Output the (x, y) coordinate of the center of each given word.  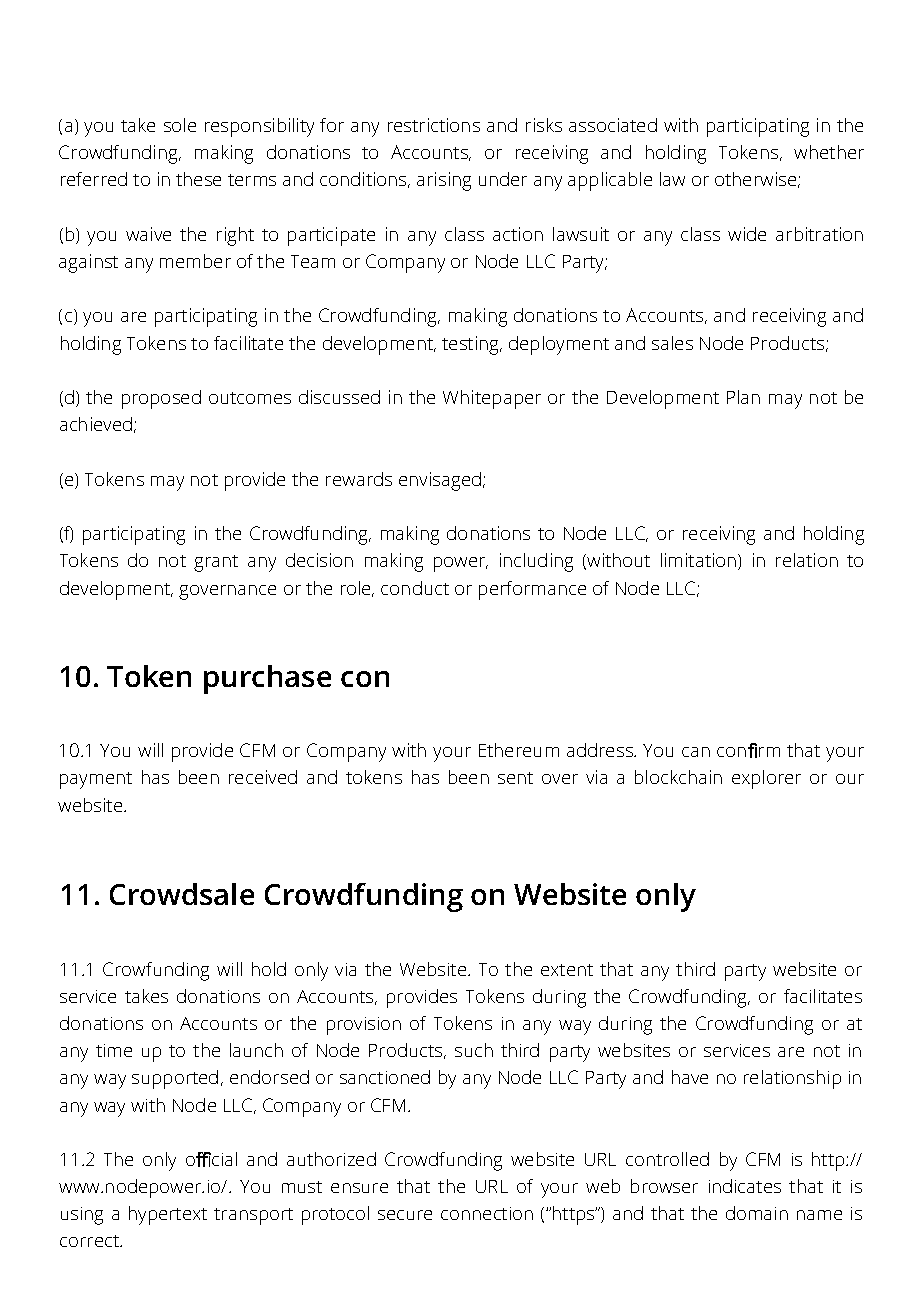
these (198, 179)
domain (757, 1213)
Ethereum (519, 750)
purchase (267, 679)
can (696, 752)
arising (444, 181)
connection (487, 1213)
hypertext (168, 1215)
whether (829, 152)
